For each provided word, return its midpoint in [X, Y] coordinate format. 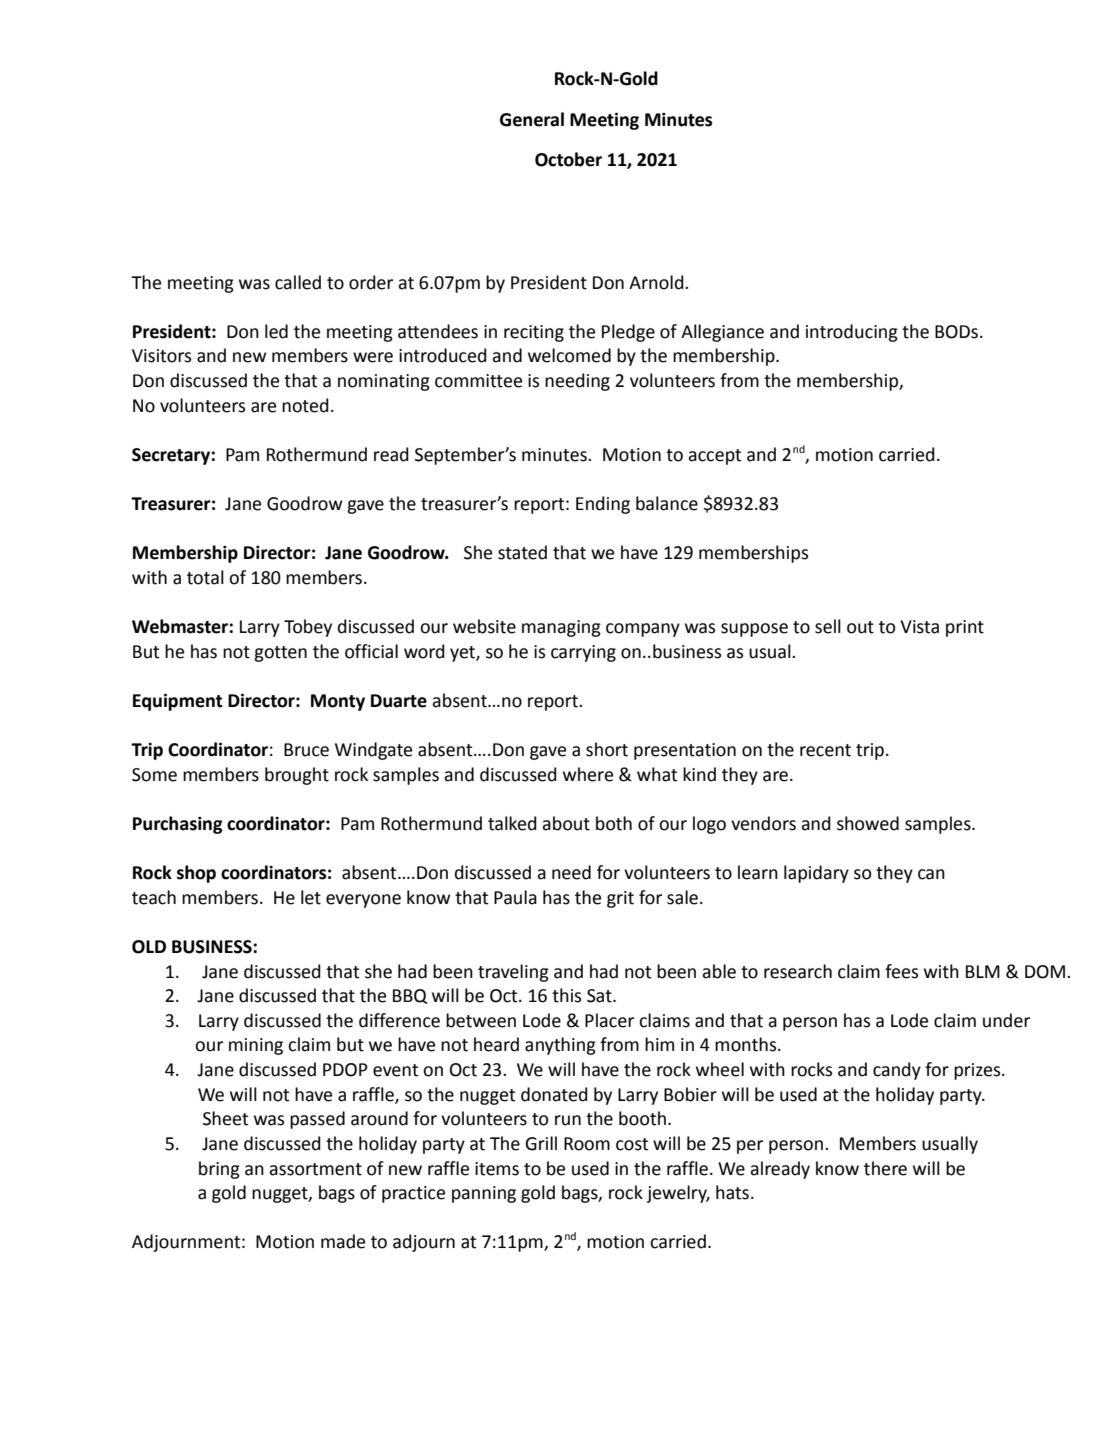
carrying [583, 653]
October [568, 159]
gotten [280, 654]
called [298, 282]
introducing [852, 333]
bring [219, 1170]
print [965, 628]
